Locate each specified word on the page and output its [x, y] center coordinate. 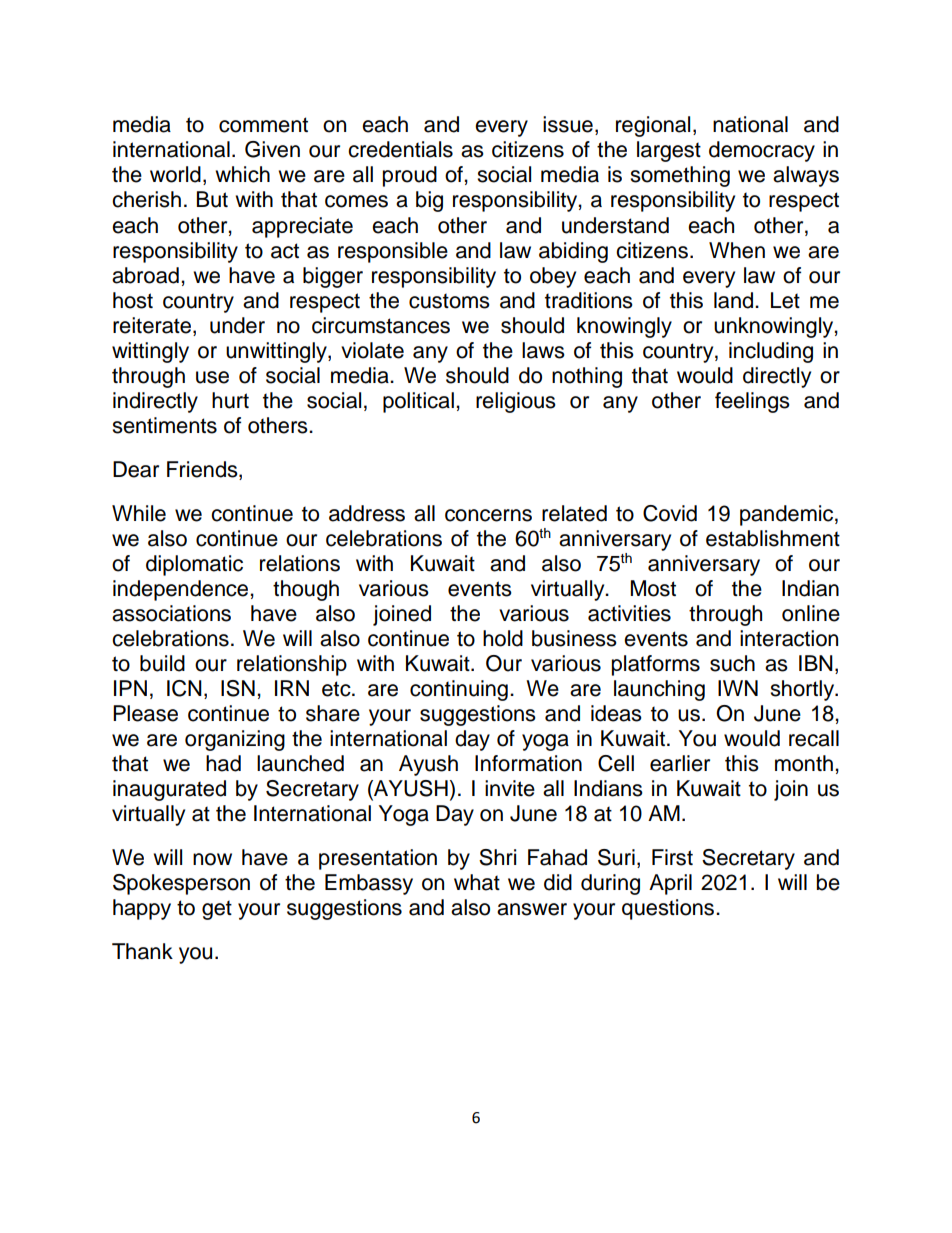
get [217, 910]
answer [532, 909]
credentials [400, 149]
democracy [762, 151]
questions [668, 909]
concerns [488, 515]
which [242, 174]
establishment [773, 538]
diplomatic [194, 565]
